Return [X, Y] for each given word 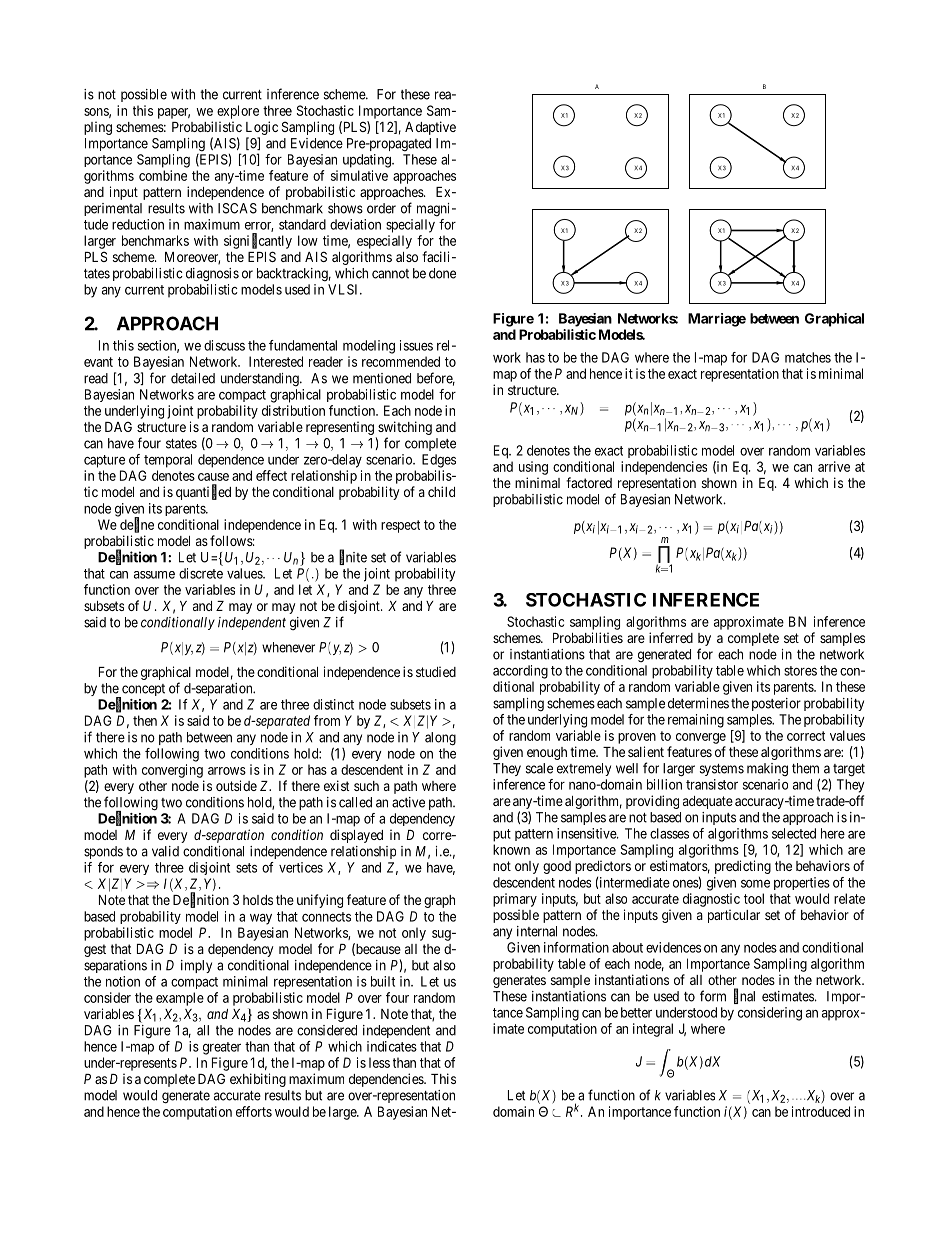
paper [174, 113]
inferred [671, 637]
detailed [193, 378]
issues [416, 345]
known [511, 849]
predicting [743, 867]
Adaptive [430, 128]
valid [165, 851]
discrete [201, 573]
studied [436, 671]
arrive [834, 466]
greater [222, 1048]
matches [808, 357]
